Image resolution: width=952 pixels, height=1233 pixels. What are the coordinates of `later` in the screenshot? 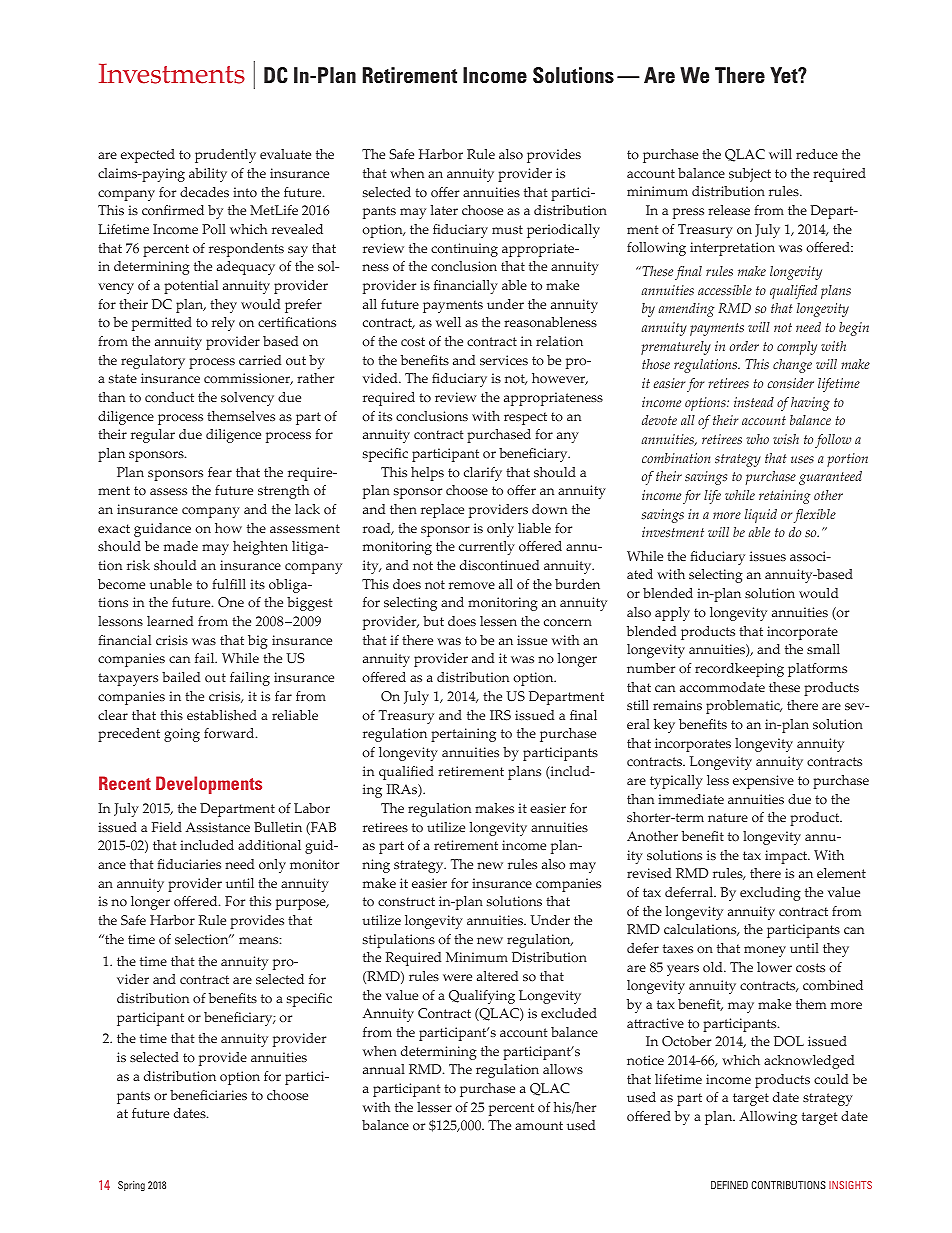 It's located at (444, 210).
